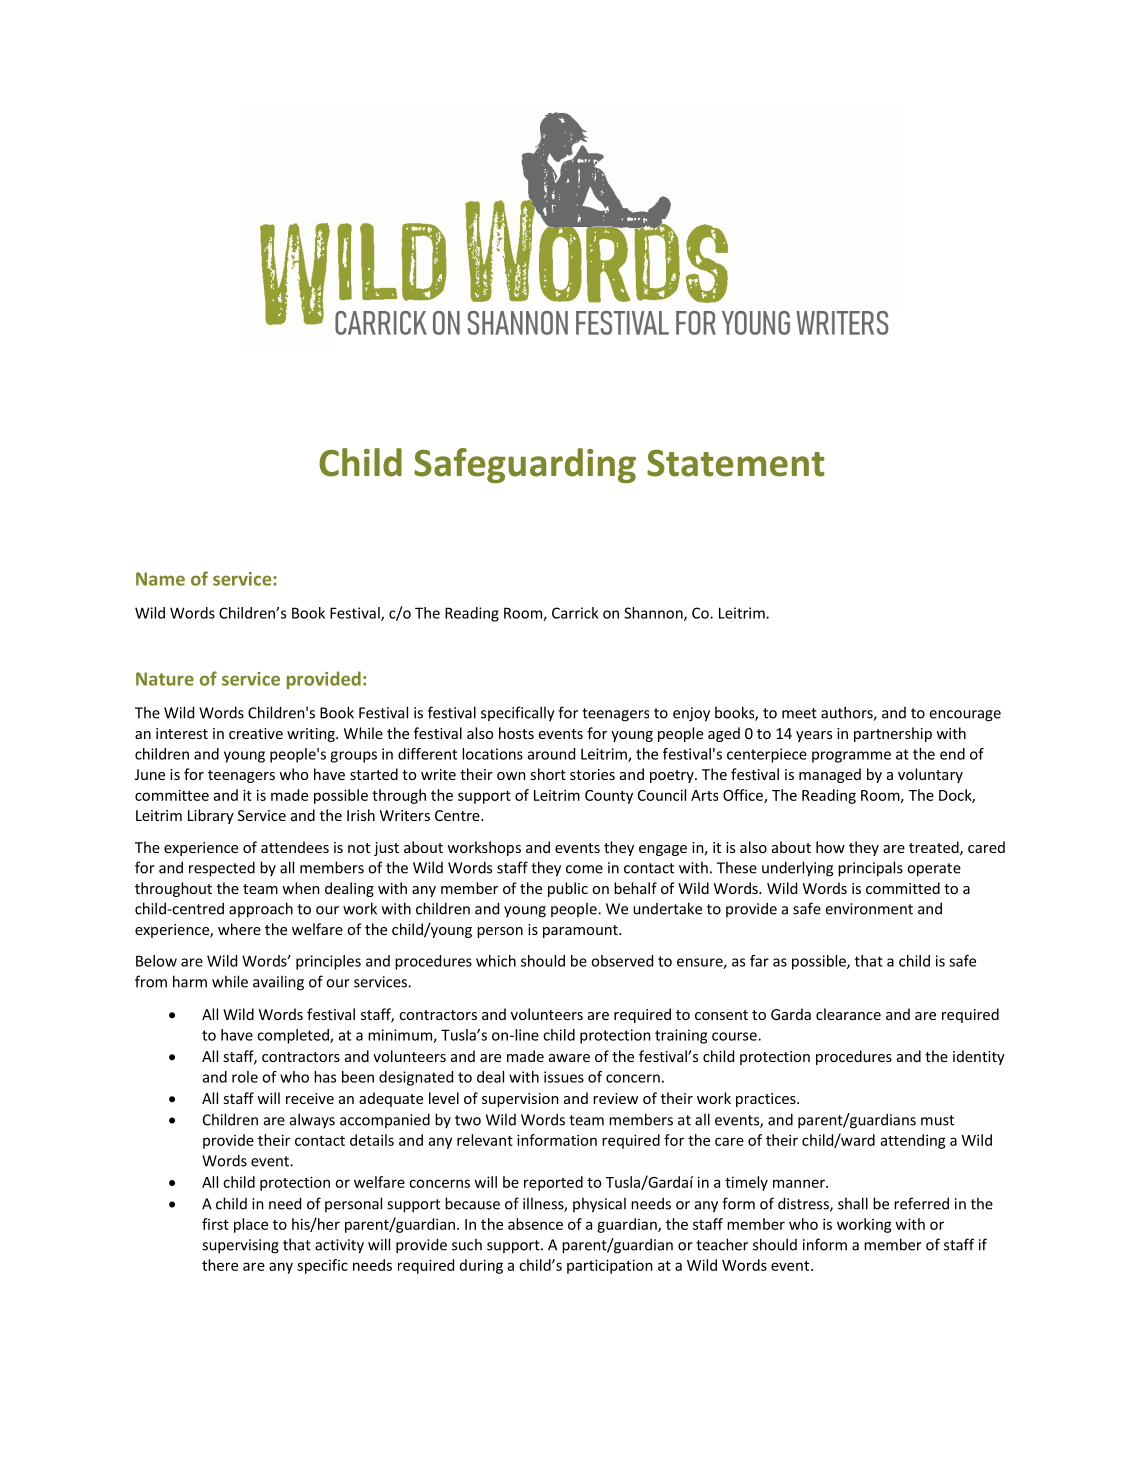 The image size is (1144, 1480). What do you see at coordinates (870, 869) in the screenshot?
I see `principals` at bounding box center [870, 869].
